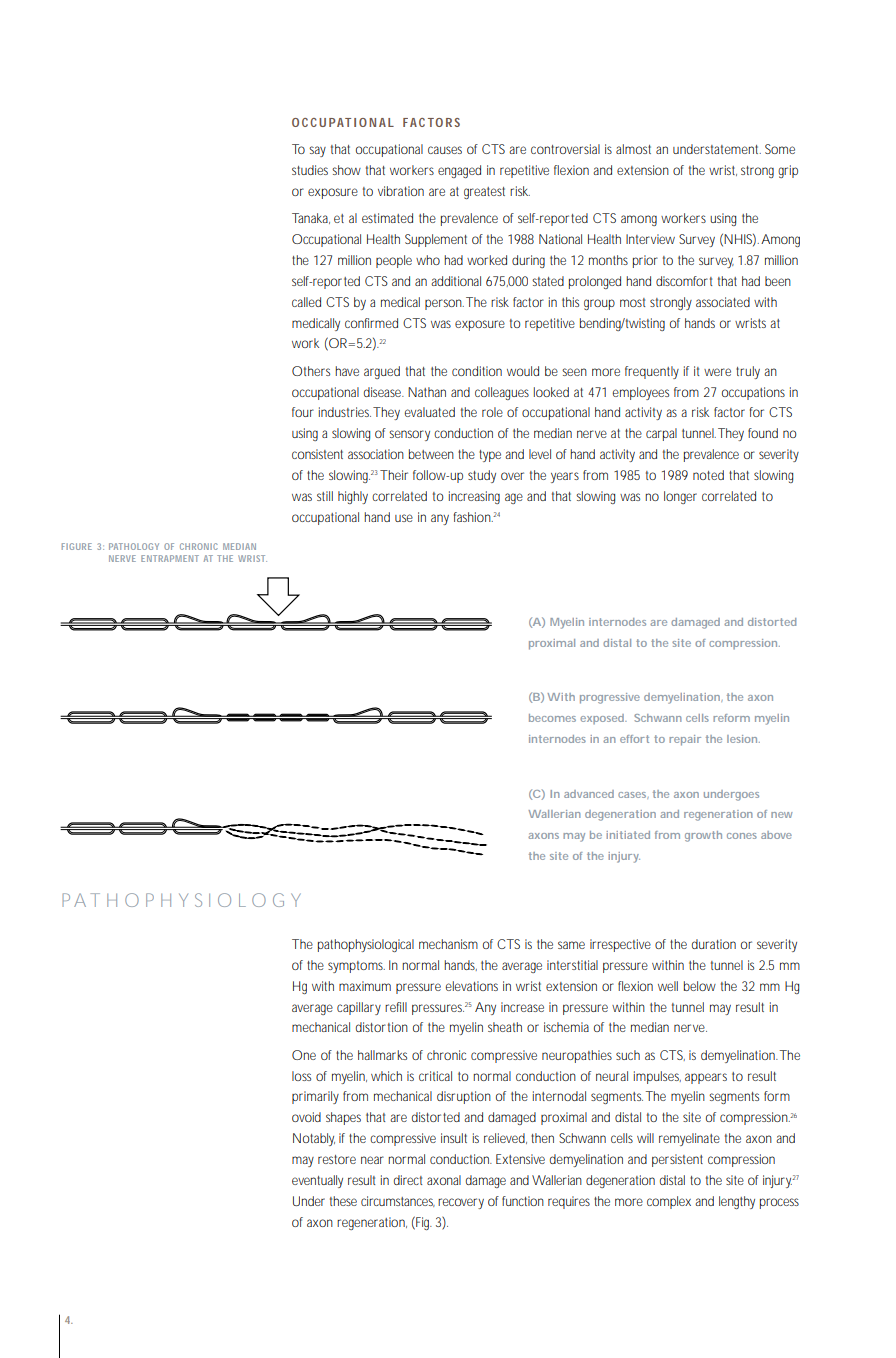 The height and width of the document is (1358, 896). I want to click on symptoms, so click(356, 967).
